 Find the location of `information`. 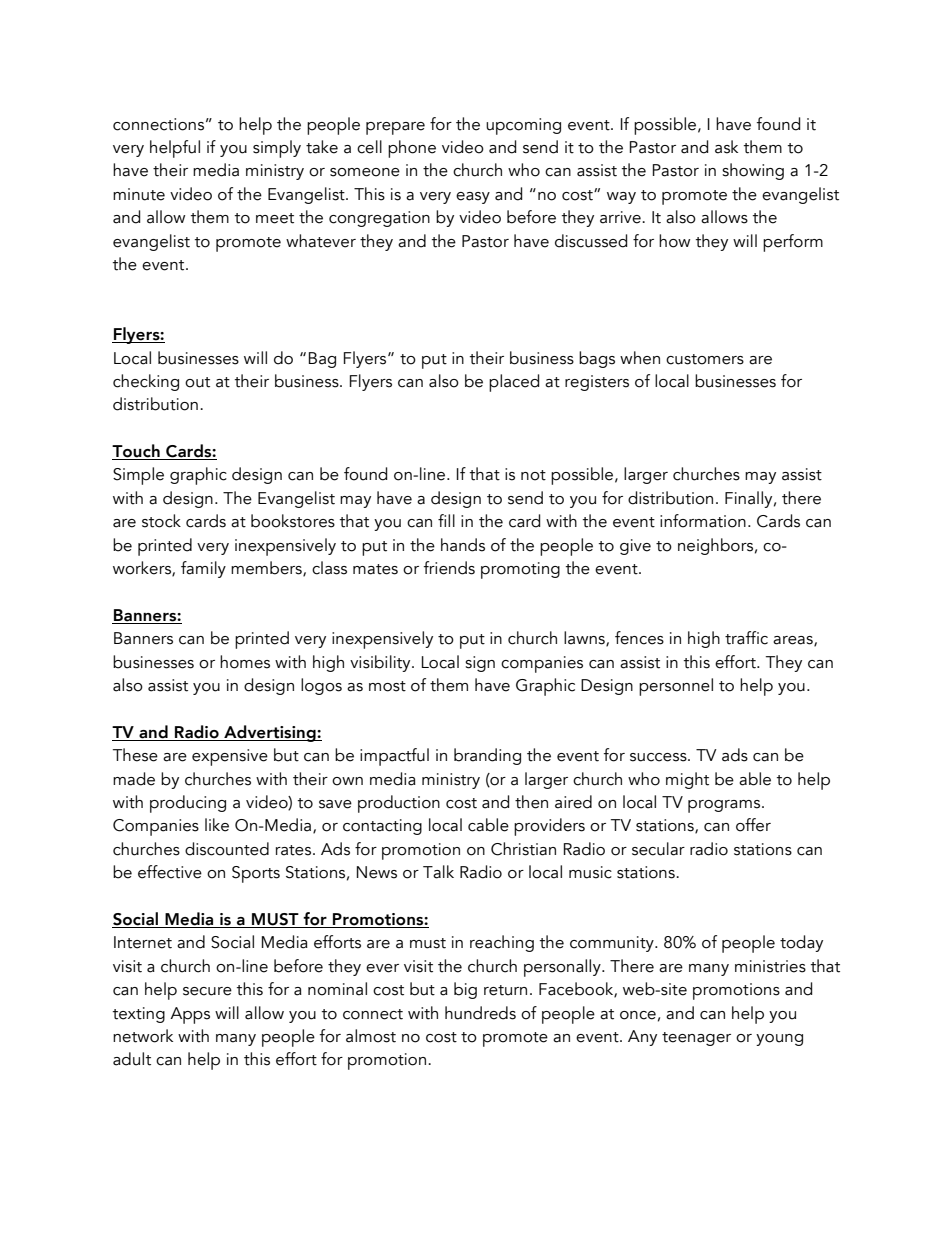

information is located at coordinates (703, 521).
